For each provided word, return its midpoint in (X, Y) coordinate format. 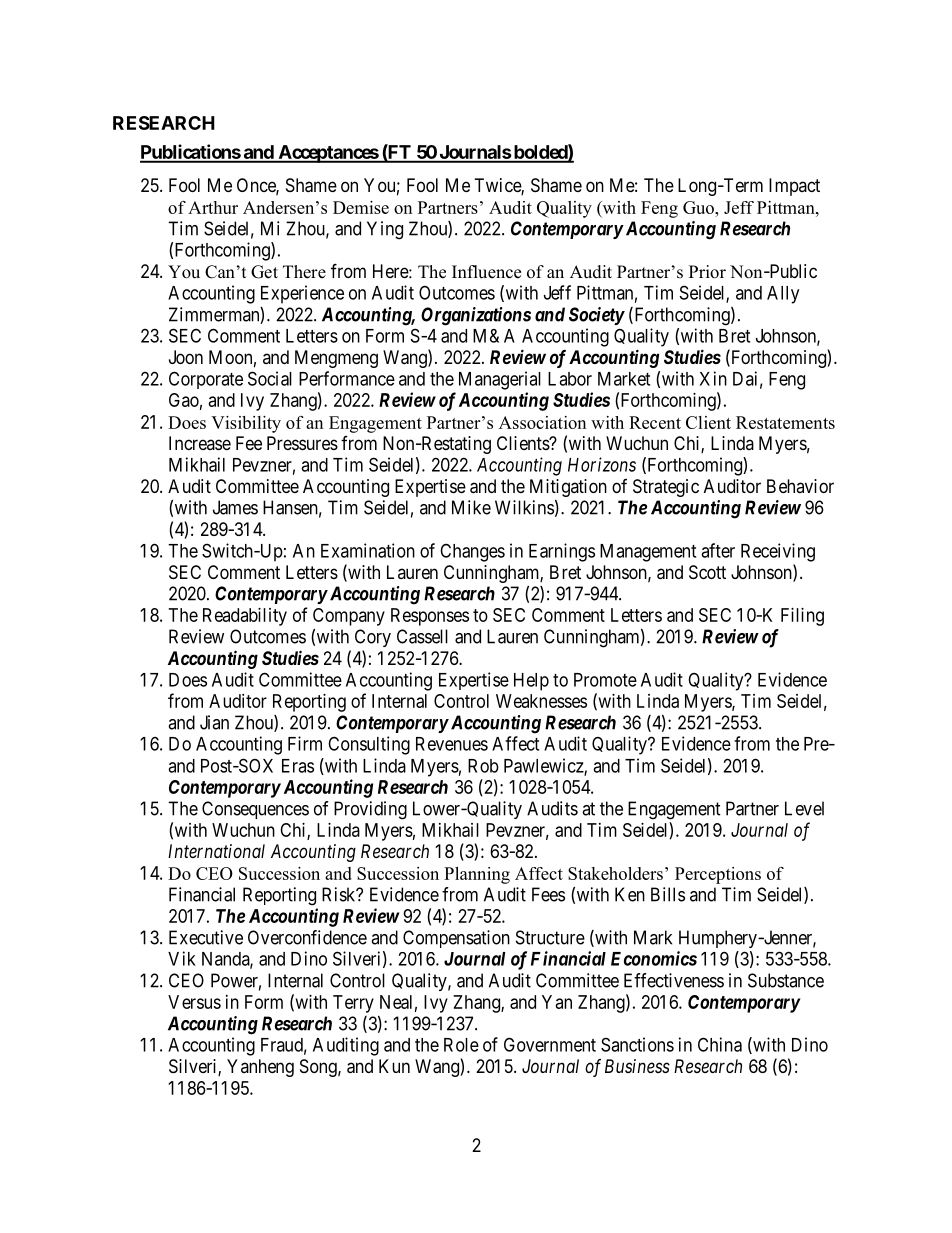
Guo (699, 207)
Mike (471, 507)
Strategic (666, 488)
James (235, 507)
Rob (483, 766)
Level (804, 808)
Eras (298, 766)
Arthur (213, 207)
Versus (194, 1002)
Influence (486, 272)
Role (461, 1045)
